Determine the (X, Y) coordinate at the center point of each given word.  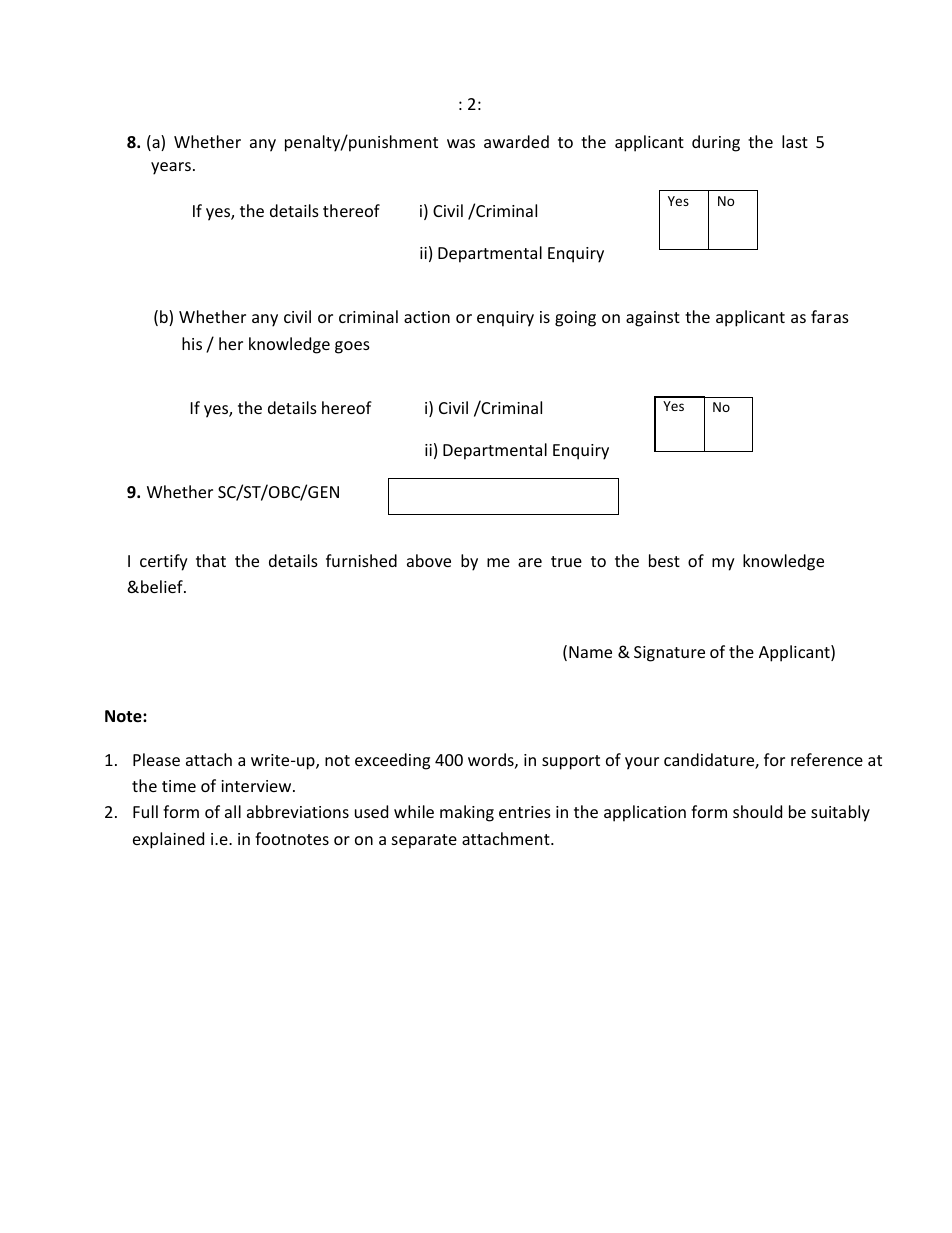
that (211, 560)
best (664, 560)
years (171, 168)
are (530, 562)
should (757, 811)
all (233, 811)
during (716, 143)
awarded (516, 141)
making (467, 813)
